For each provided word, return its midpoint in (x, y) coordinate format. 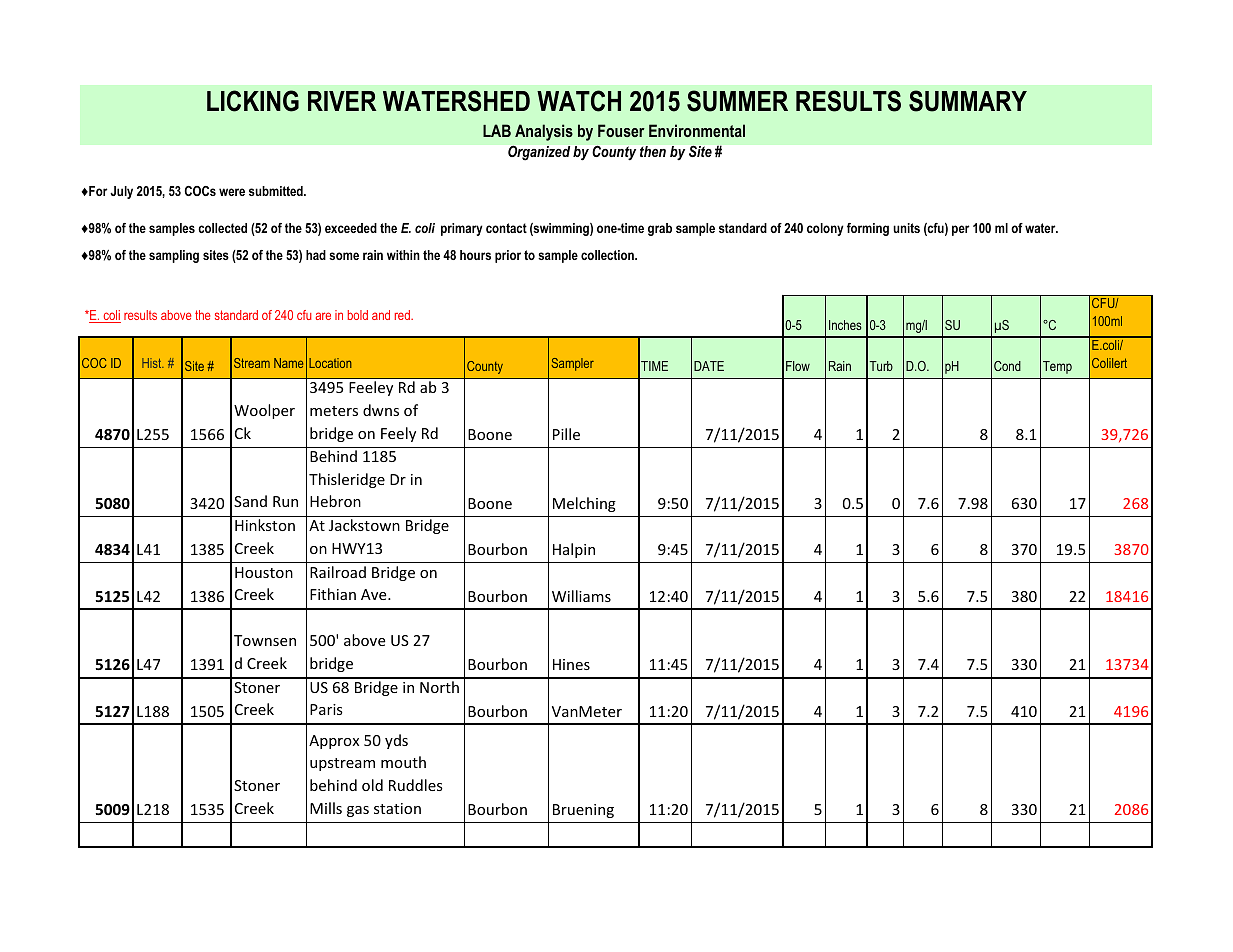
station (397, 808)
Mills (326, 808)
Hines (571, 664)
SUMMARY (968, 101)
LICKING (253, 101)
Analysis (544, 132)
